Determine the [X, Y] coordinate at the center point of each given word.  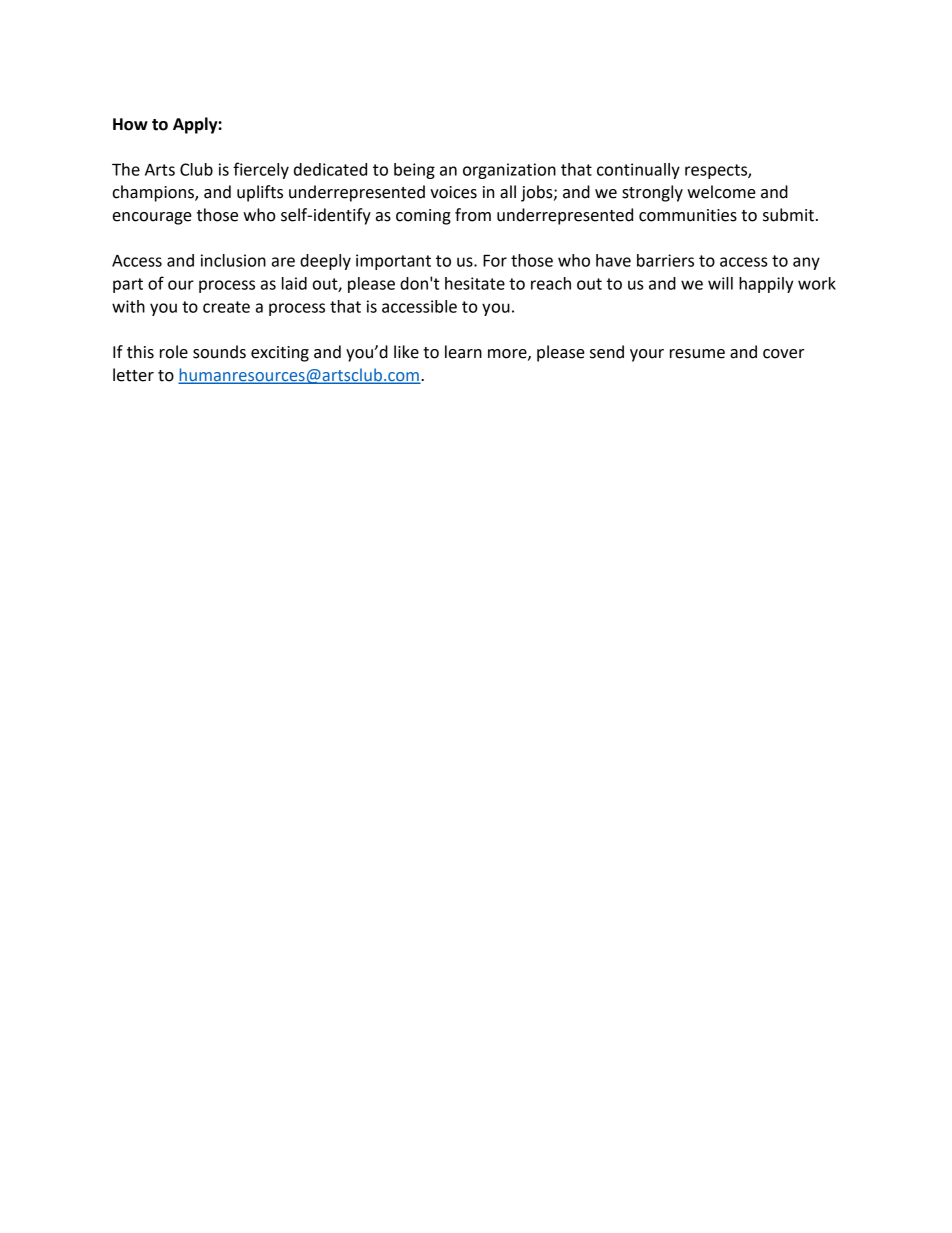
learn [463, 352]
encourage [152, 218]
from [473, 215]
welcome [721, 192]
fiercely [261, 170]
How [130, 124]
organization [509, 171]
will [720, 283]
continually [638, 171]
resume [697, 354]
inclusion [233, 260]
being [414, 171]
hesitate [475, 283]
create [226, 307]
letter [133, 375]
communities [688, 215]
